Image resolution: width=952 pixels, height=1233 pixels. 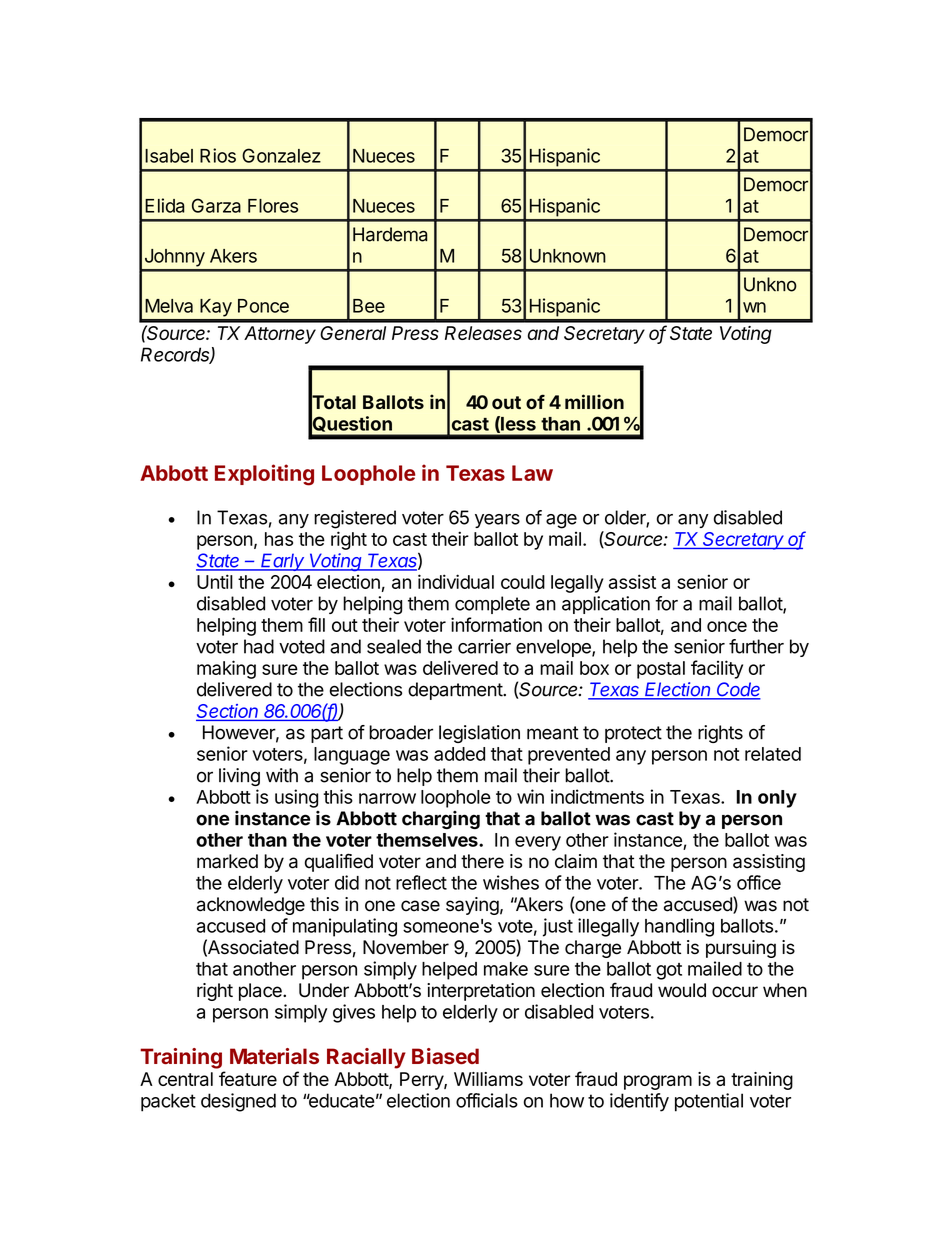 I want to click on living, so click(x=239, y=777).
